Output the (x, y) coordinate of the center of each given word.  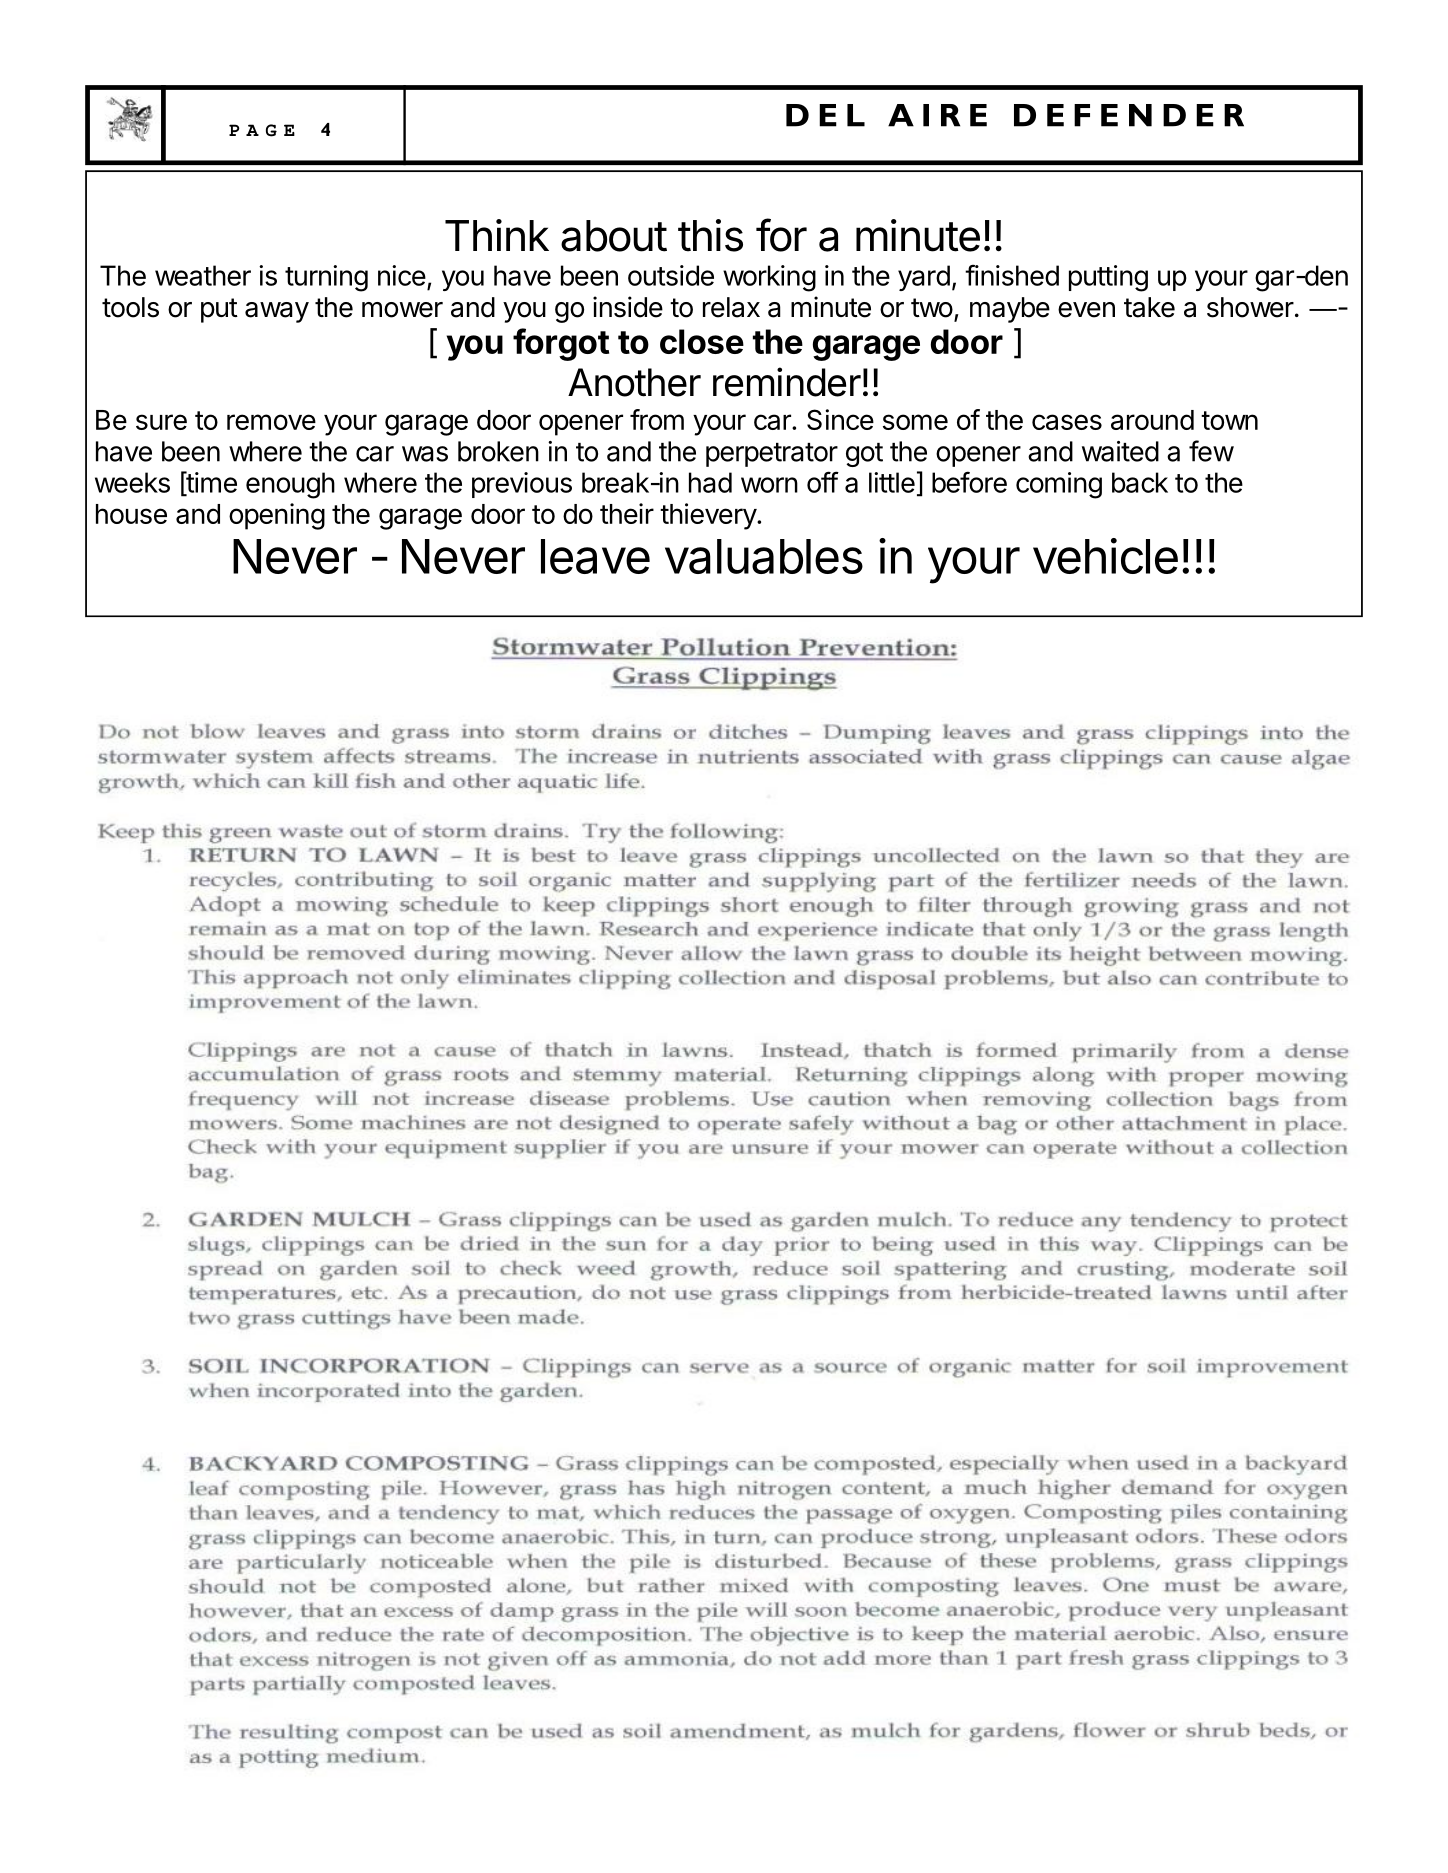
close (702, 341)
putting (1108, 278)
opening (277, 516)
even (1086, 310)
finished (1012, 275)
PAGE (262, 130)
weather (203, 275)
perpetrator (772, 455)
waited (1120, 451)
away (277, 312)
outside (671, 275)
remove (271, 422)
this (710, 235)
